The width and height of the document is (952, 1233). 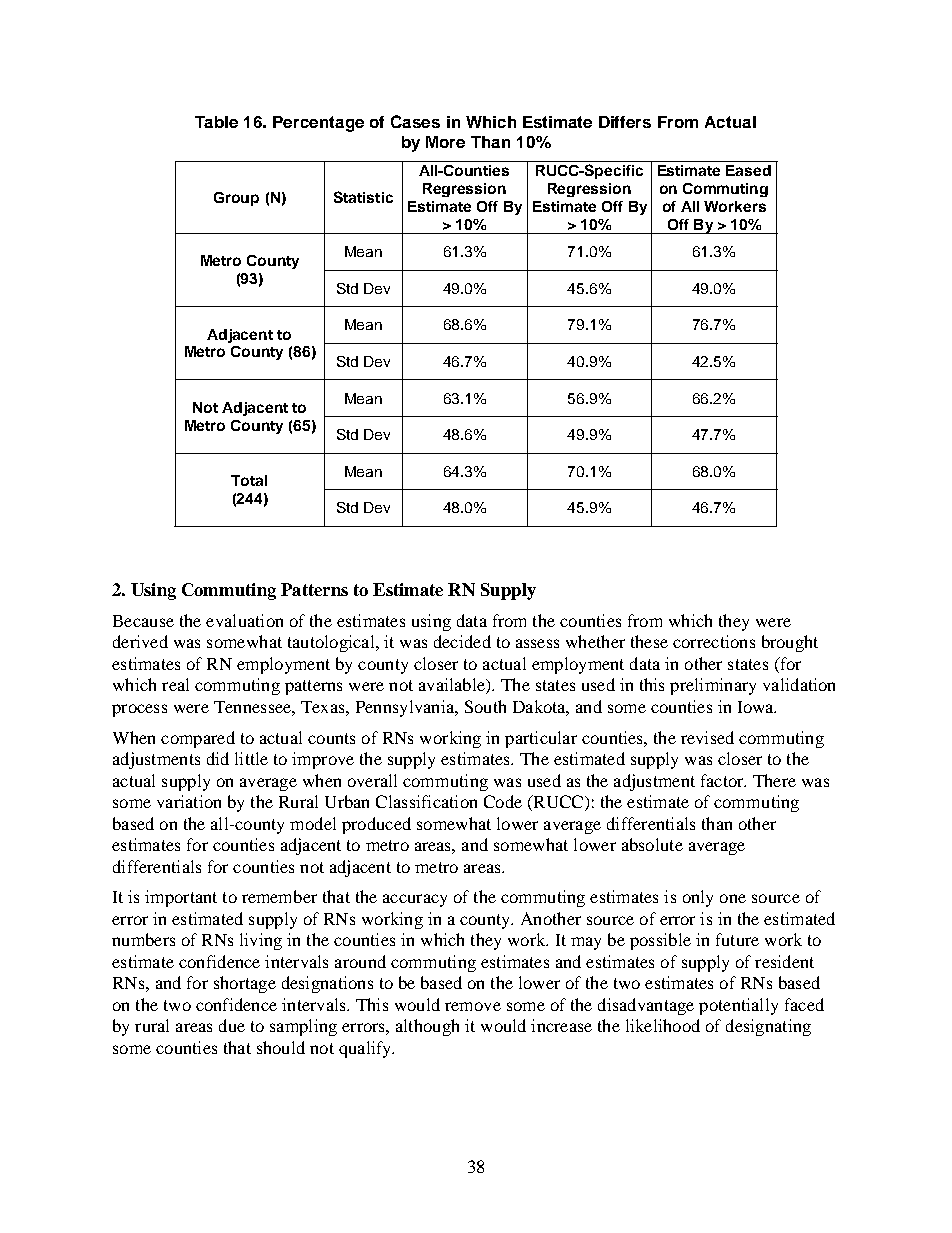 I want to click on variation, so click(x=189, y=801).
